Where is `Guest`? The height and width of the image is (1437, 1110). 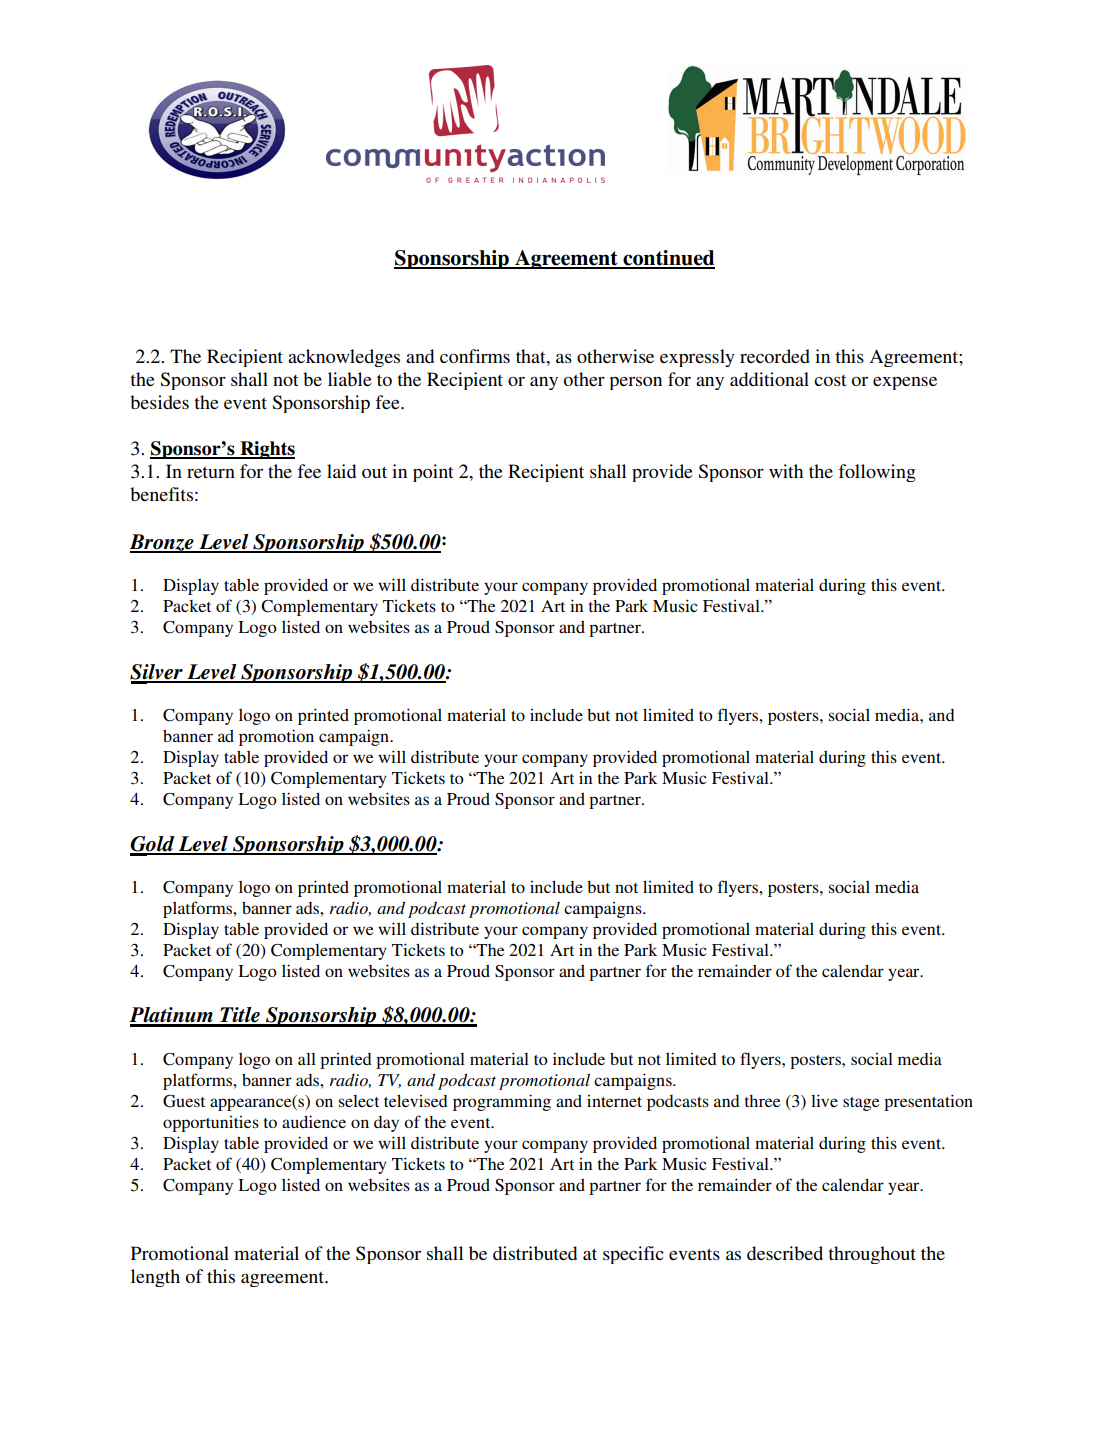
Guest is located at coordinates (184, 1101).
